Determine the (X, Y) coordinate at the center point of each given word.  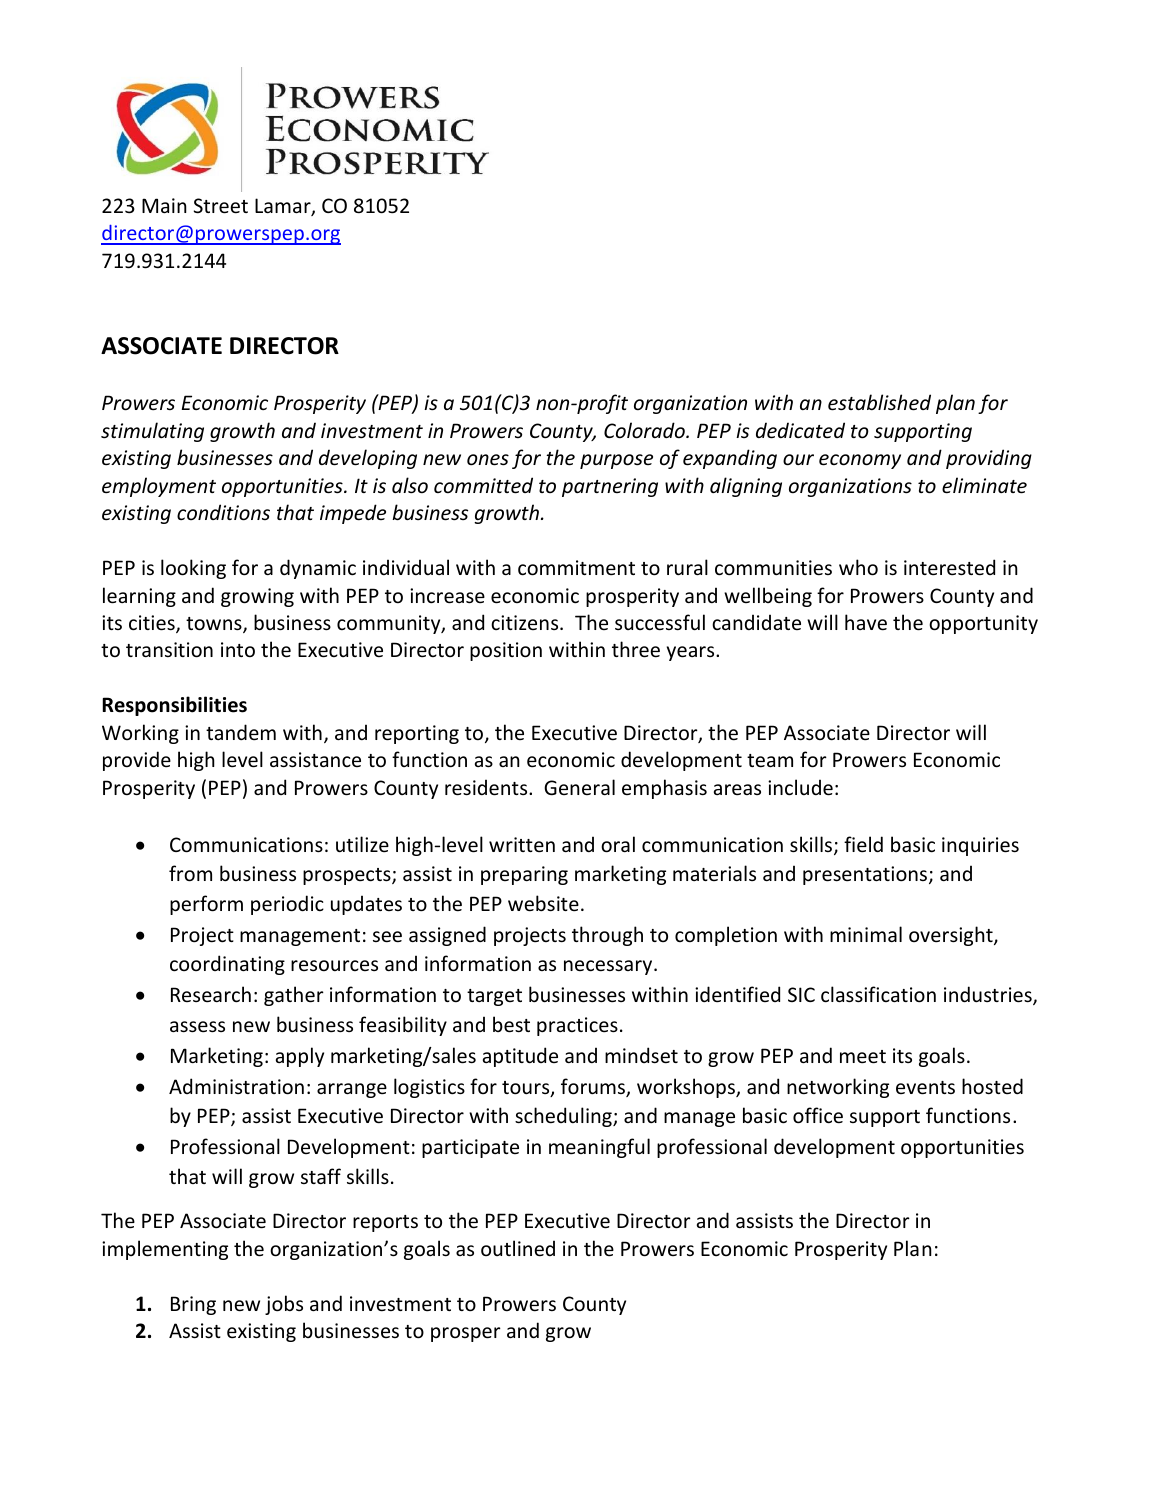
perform (206, 905)
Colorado (645, 430)
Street (221, 206)
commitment (576, 568)
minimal (866, 934)
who (858, 567)
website (543, 903)
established (879, 402)
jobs (284, 1305)
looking (193, 569)
